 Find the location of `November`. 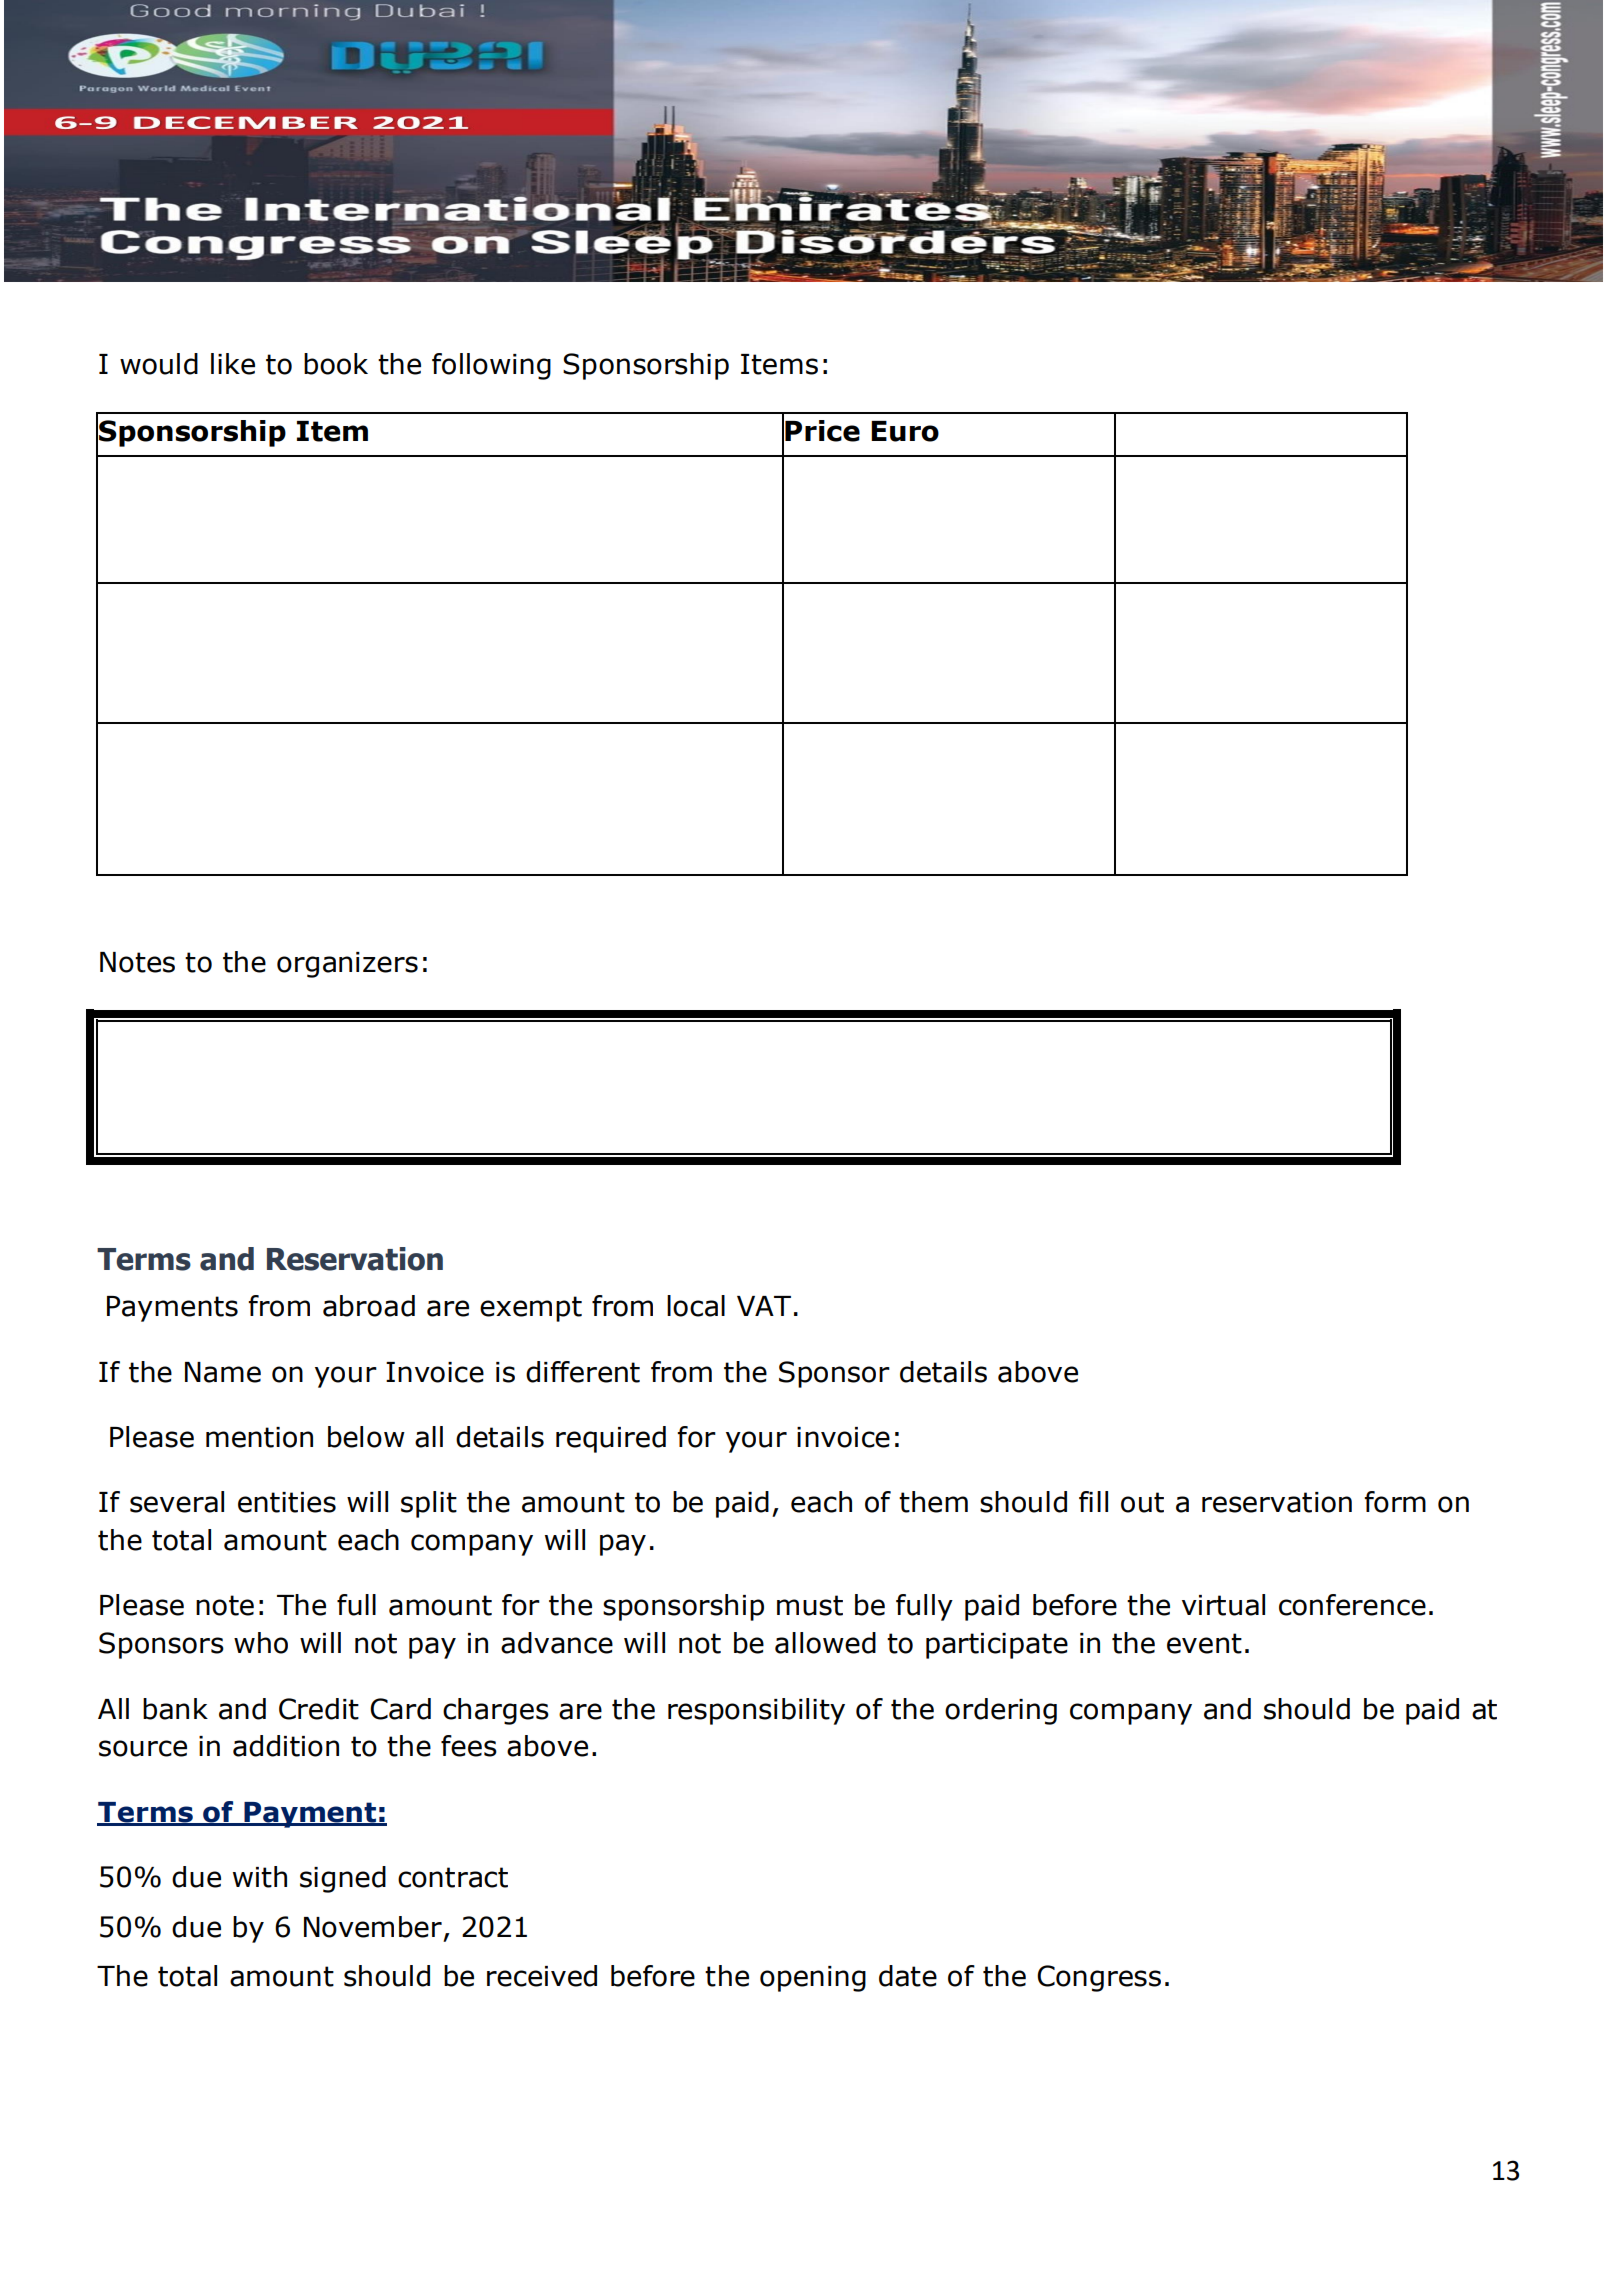

November is located at coordinates (373, 1927).
